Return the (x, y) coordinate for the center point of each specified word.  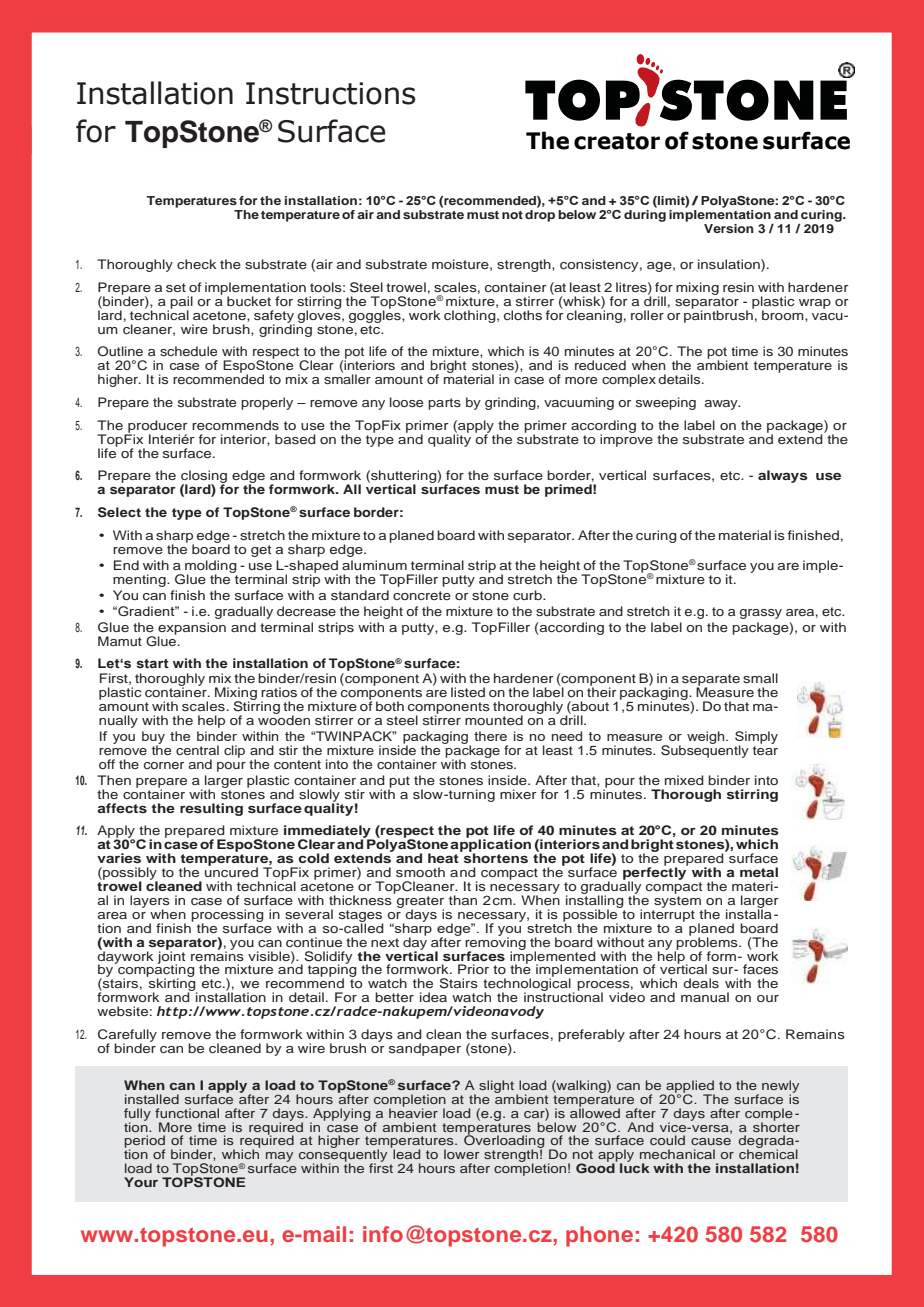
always (783, 476)
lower (461, 1154)
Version (729, 228)
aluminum (374, 565)
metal (759, 872)
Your (141, 1182)
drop (540, 214)
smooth (420, 872)
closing (204, 477)
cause (711, 1141)
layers (150, 902)
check (197, 264)
